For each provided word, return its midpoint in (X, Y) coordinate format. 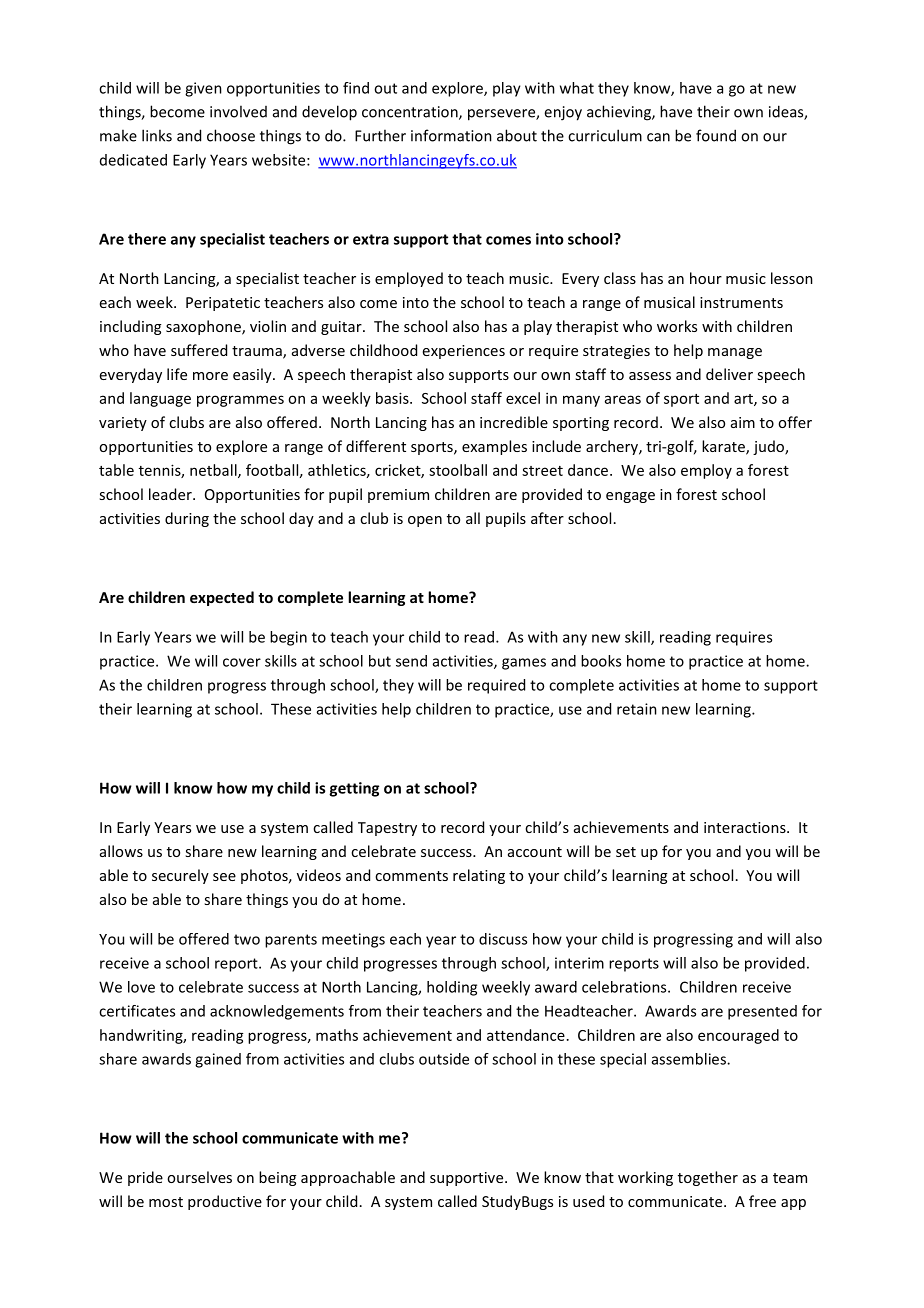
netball (214, 471)
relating (479, 876)
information (451, 135)
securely (180, 876)
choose (231, 135)
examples (494, 447)
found (716, 135)
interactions (746, 827)
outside (444, 1059)
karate (724, 447)
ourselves (199, 1177)
